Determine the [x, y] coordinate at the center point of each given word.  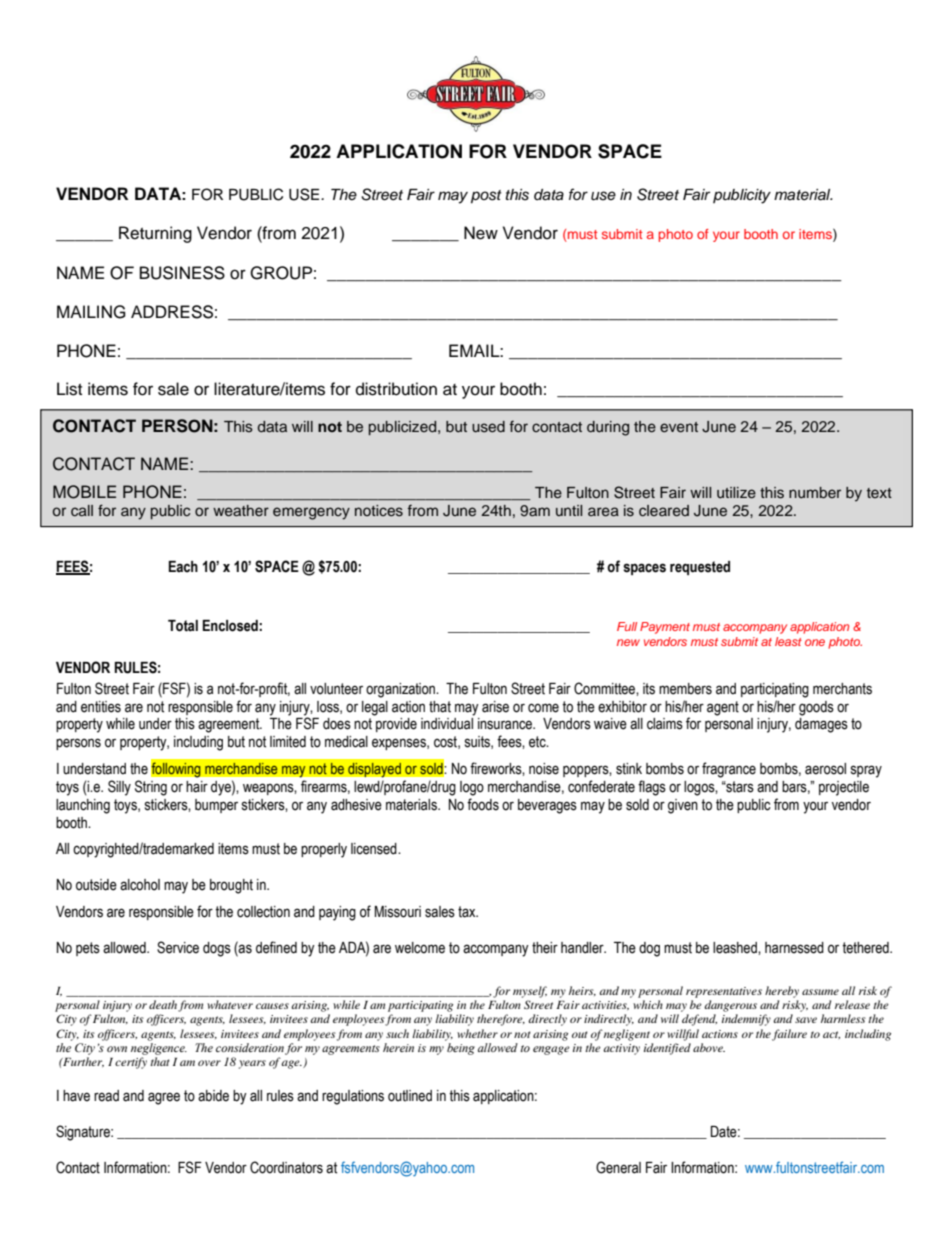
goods [816, 708]
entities [101, 707]
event [679, 427]
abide [213, 1096]
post [486, 197]
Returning [155, 234]
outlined [410, 1096]
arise [495, 707]
